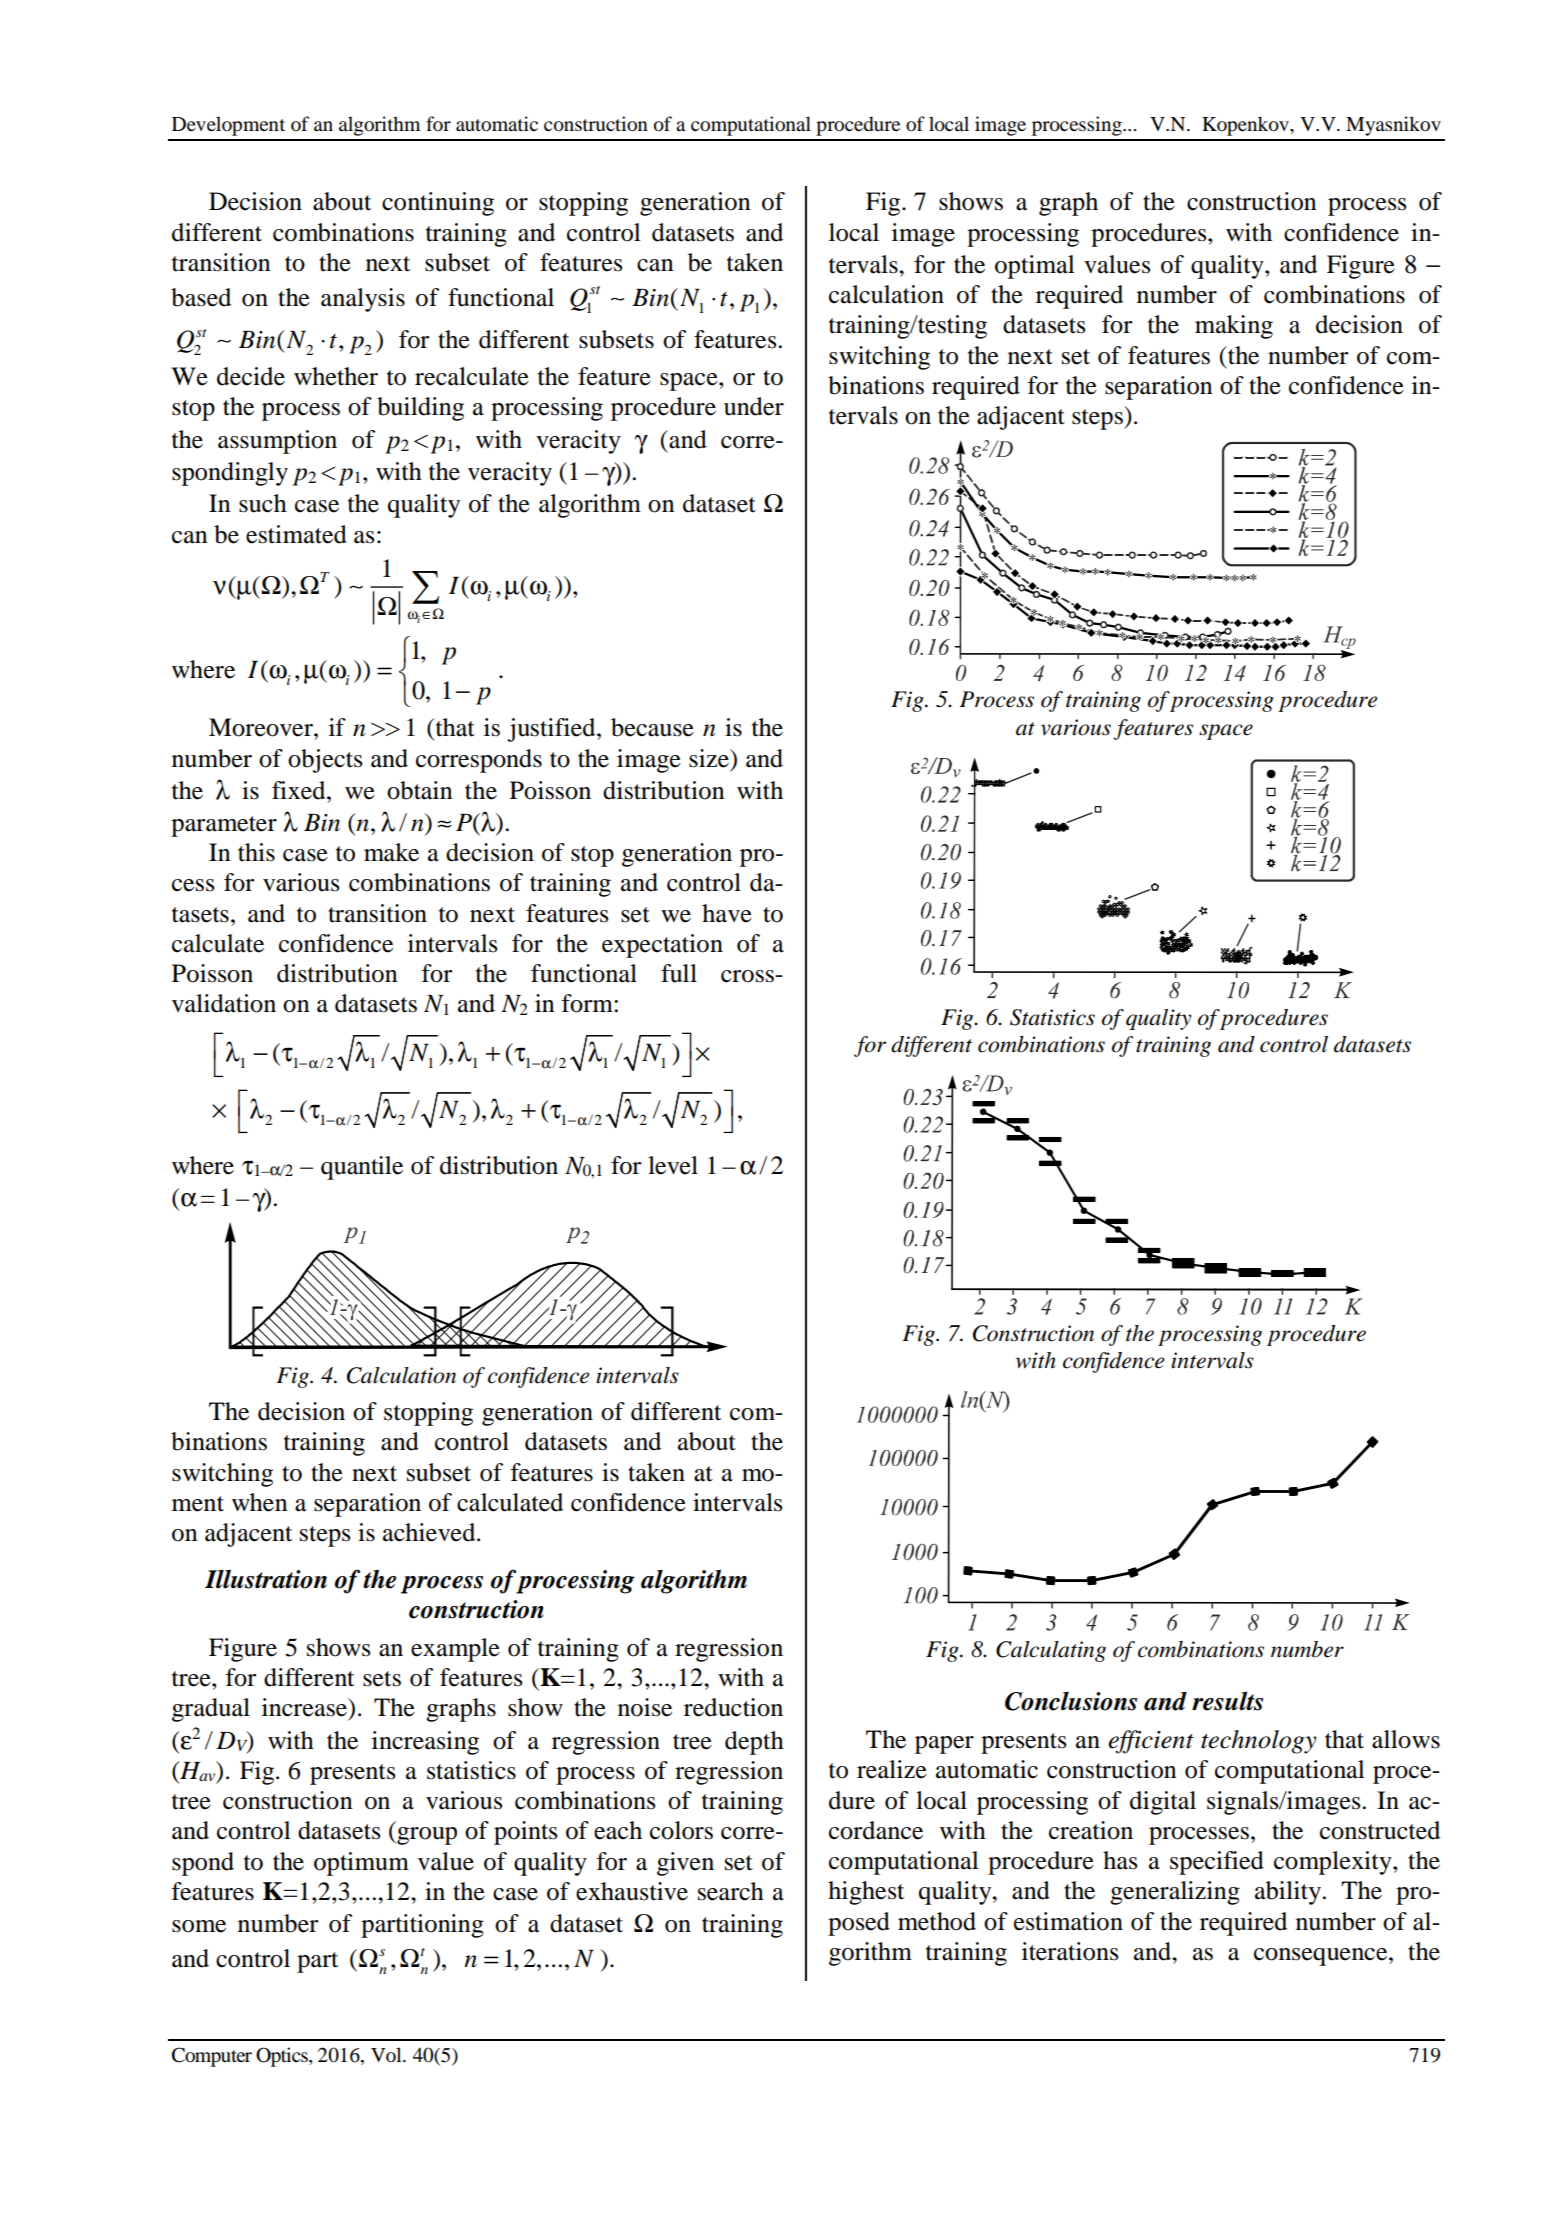 The image size is (1567, 2217). What do you see at coordinates (733, 1707) in the image?
I see `reduction` at bounding box center [733, 1707].
